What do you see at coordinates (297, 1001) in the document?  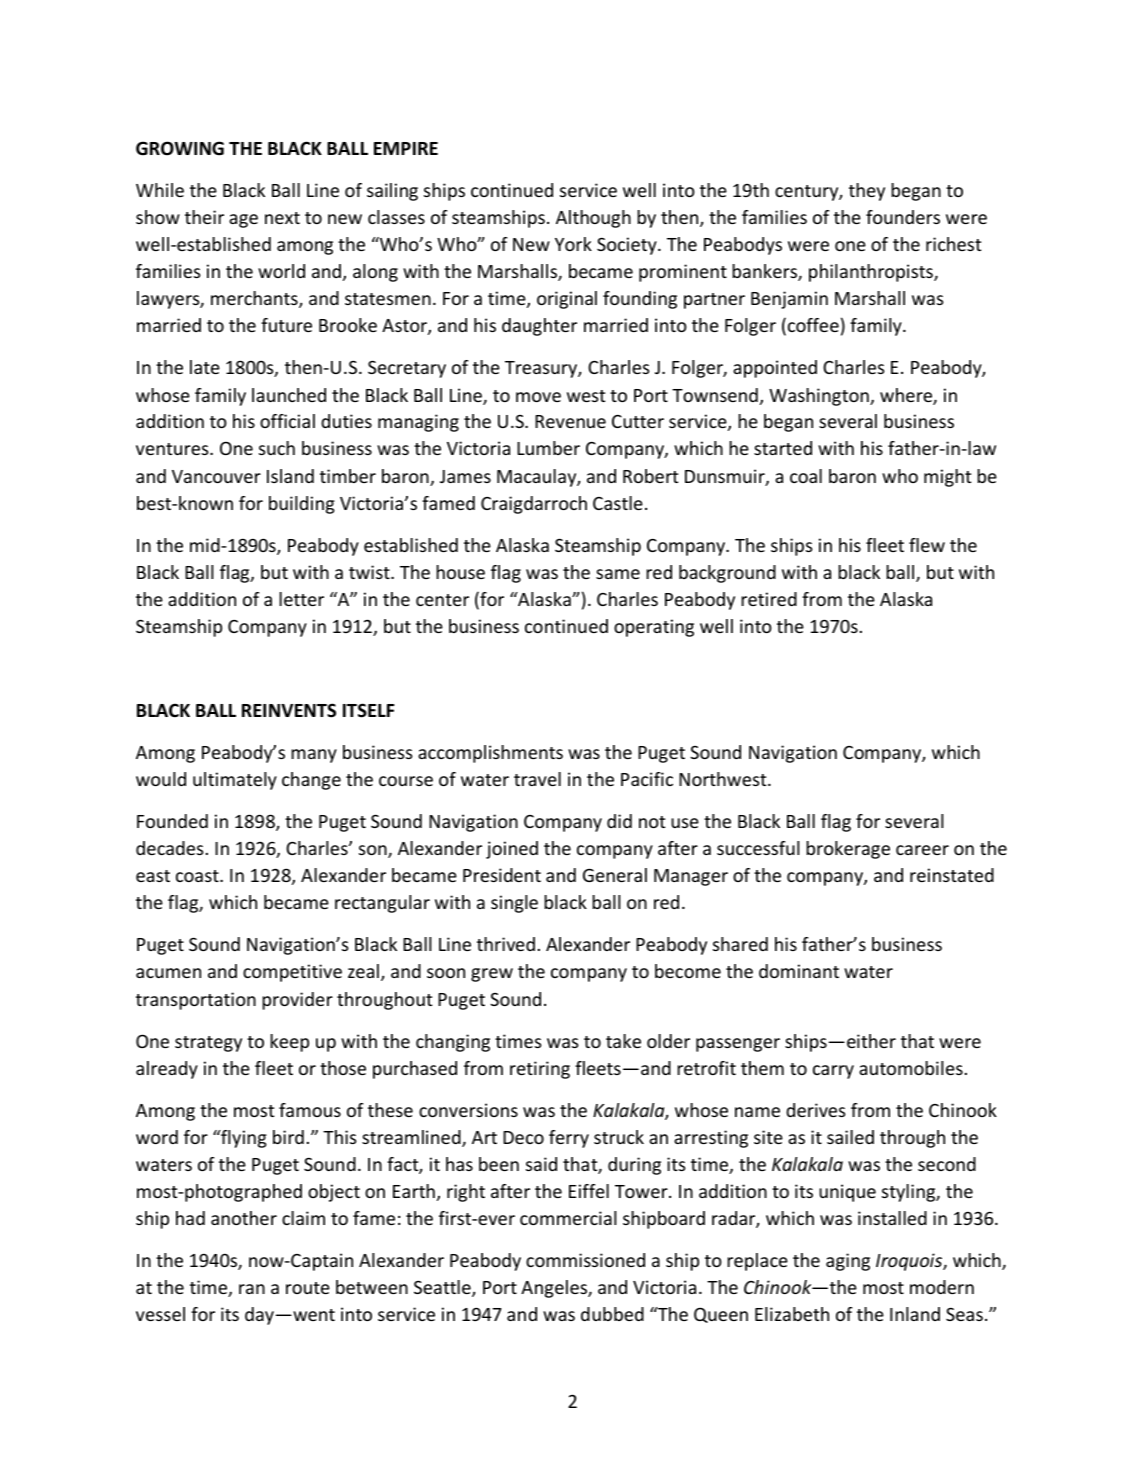 I see `provider` at bounding box center [297, 1001].
